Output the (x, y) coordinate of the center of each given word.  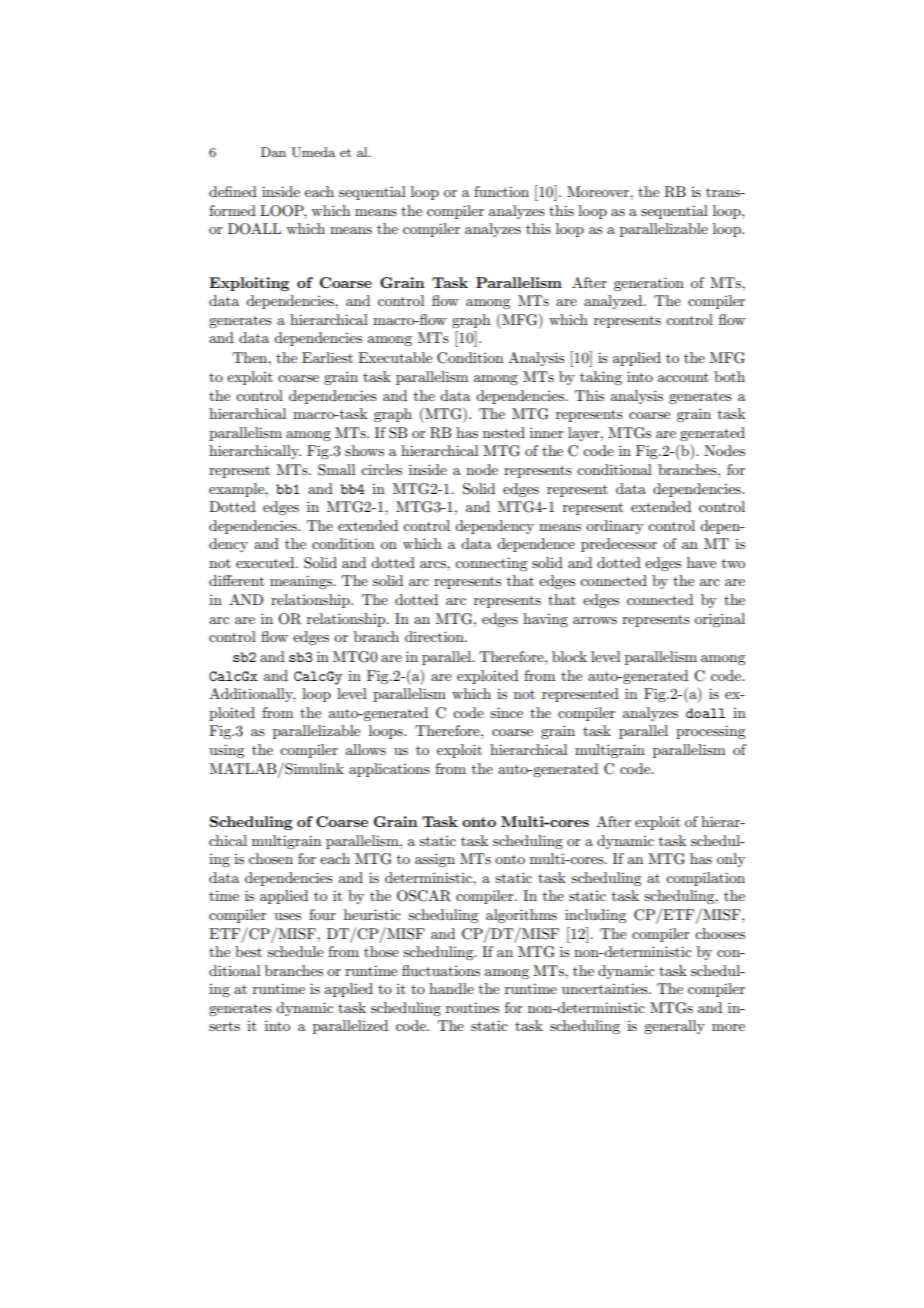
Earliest (327, 357)
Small (336, 470)
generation (649, 284)
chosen (271, 858)
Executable (395, 357)
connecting (491, 564)
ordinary (614, 527)
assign (435, 860)
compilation (705, 879)
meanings (302, 582)
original (720, 620)
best (248, 951)
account (683, 377)
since (506, 712)
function (501, 191)
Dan (273, 152)
